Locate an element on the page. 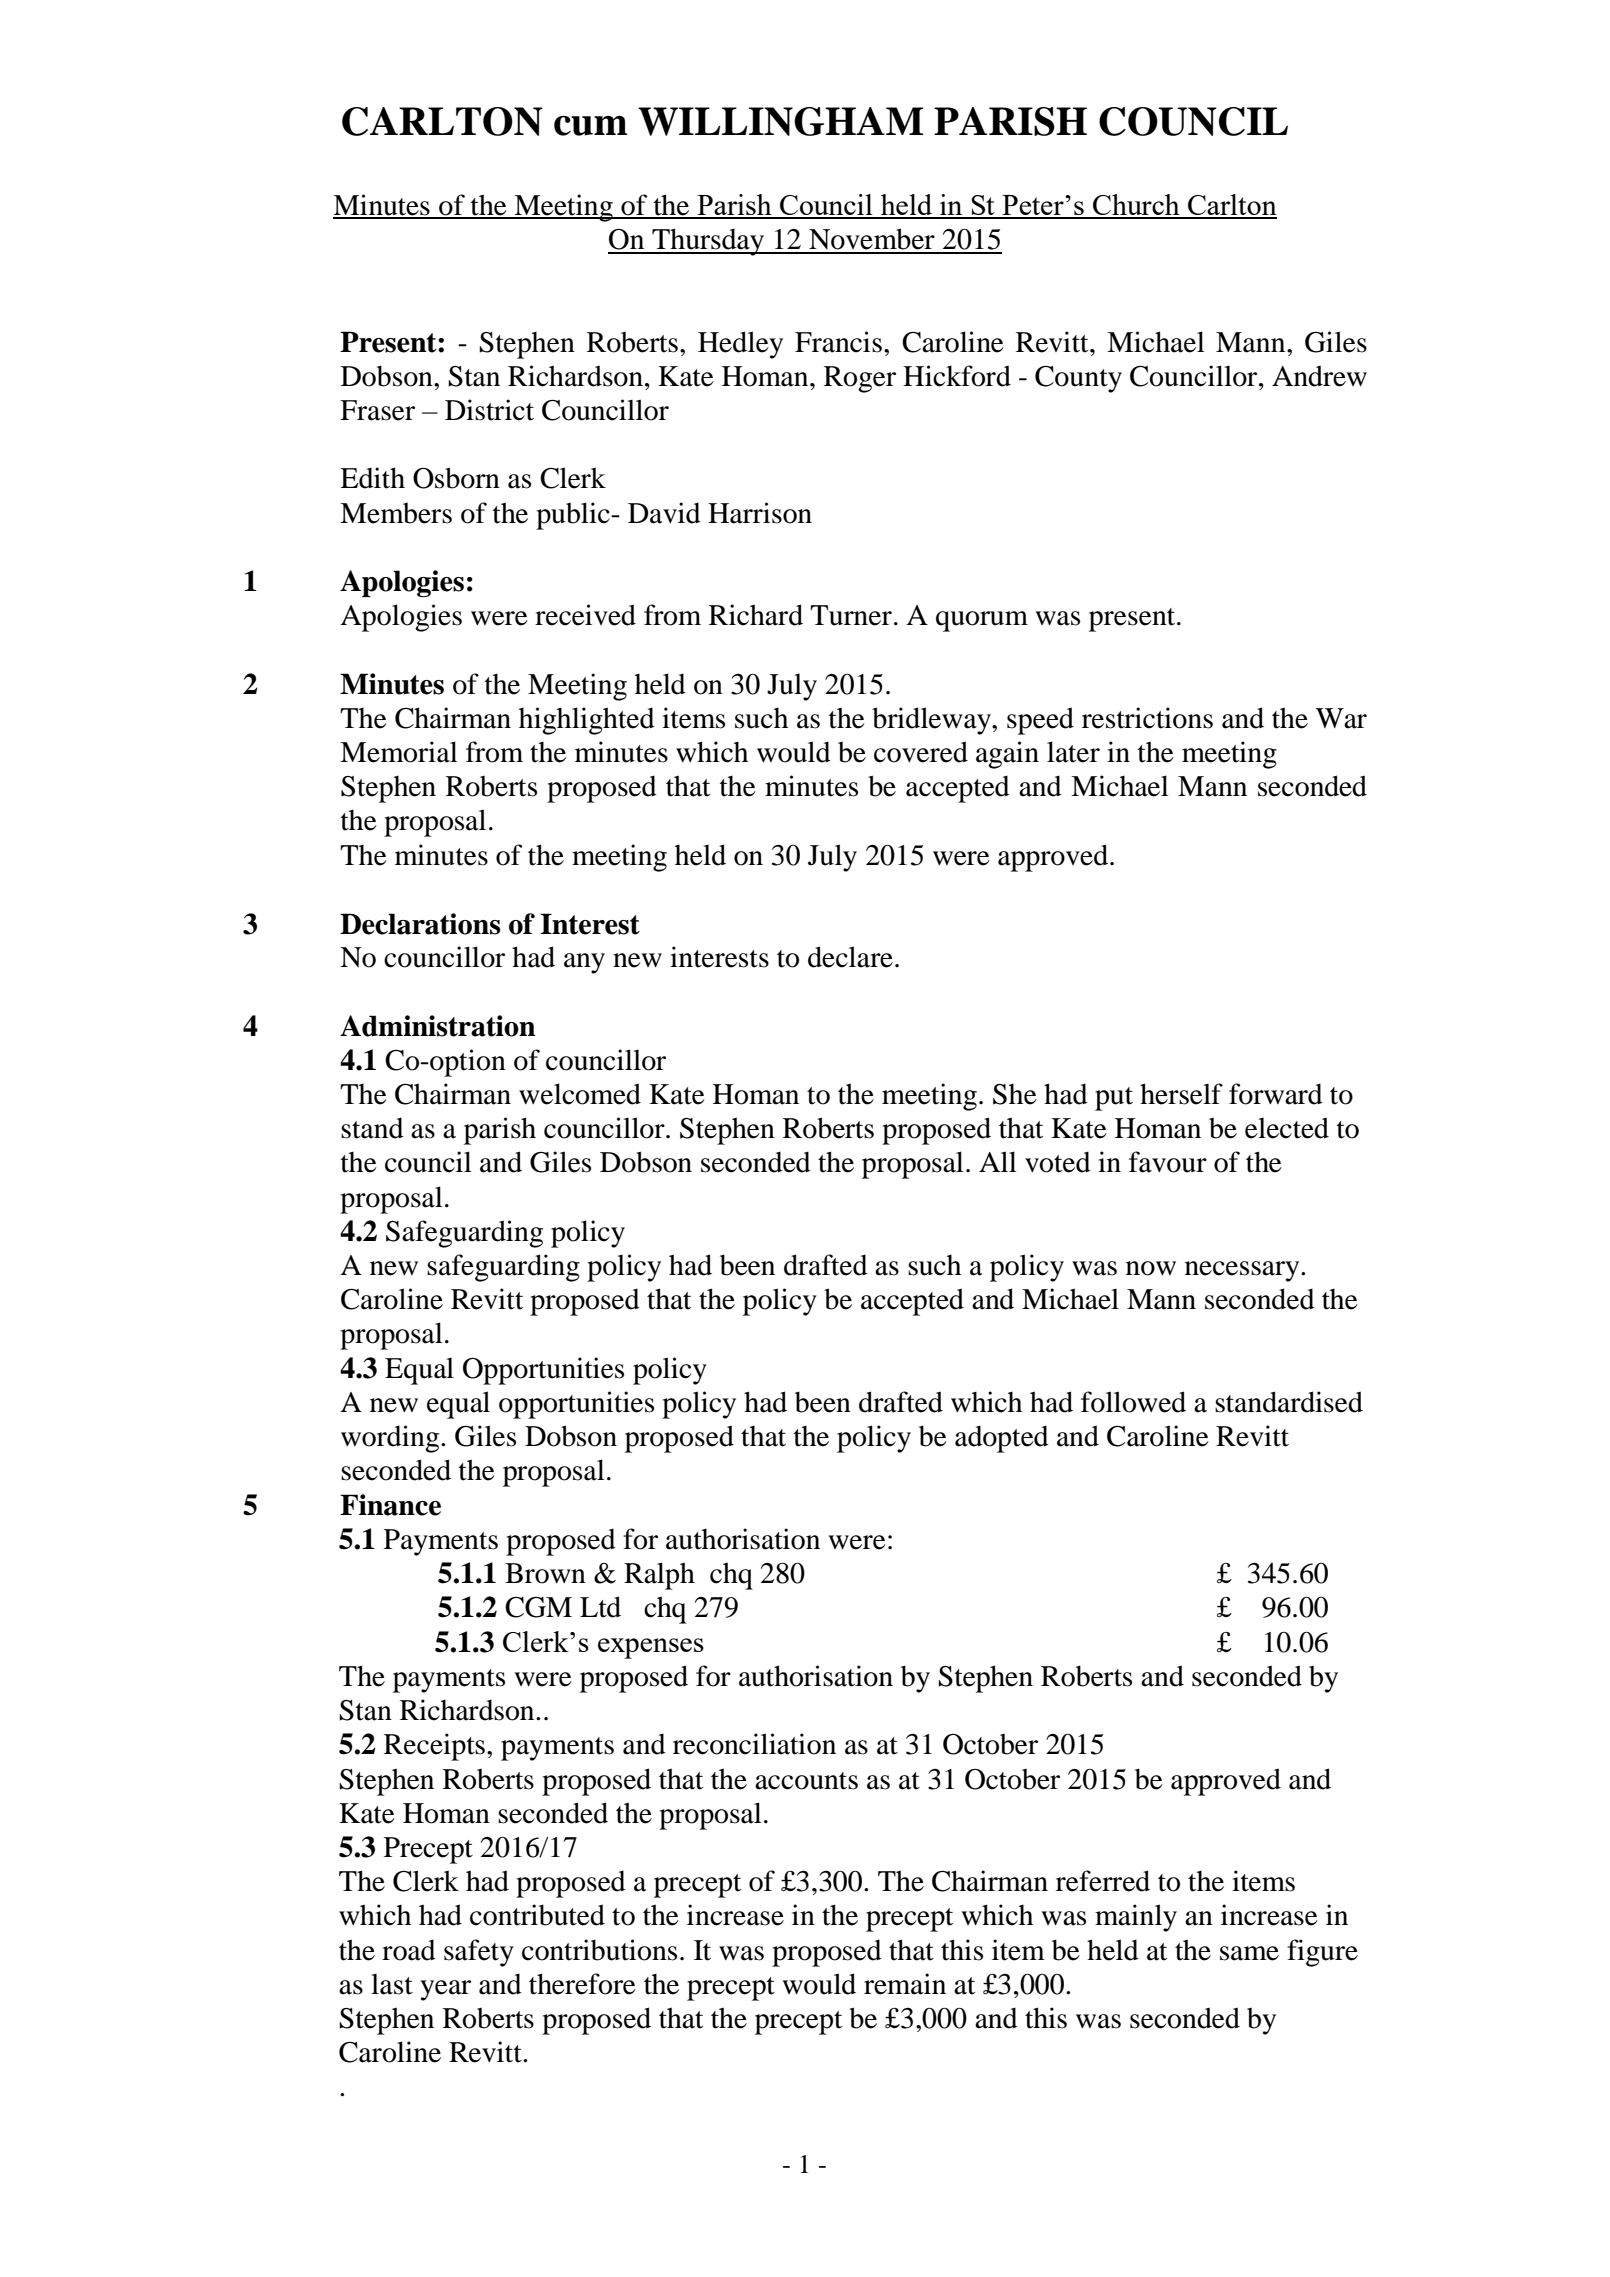 The image size is (1610, 2277). followed is located at coordinates (1133, 1402).
